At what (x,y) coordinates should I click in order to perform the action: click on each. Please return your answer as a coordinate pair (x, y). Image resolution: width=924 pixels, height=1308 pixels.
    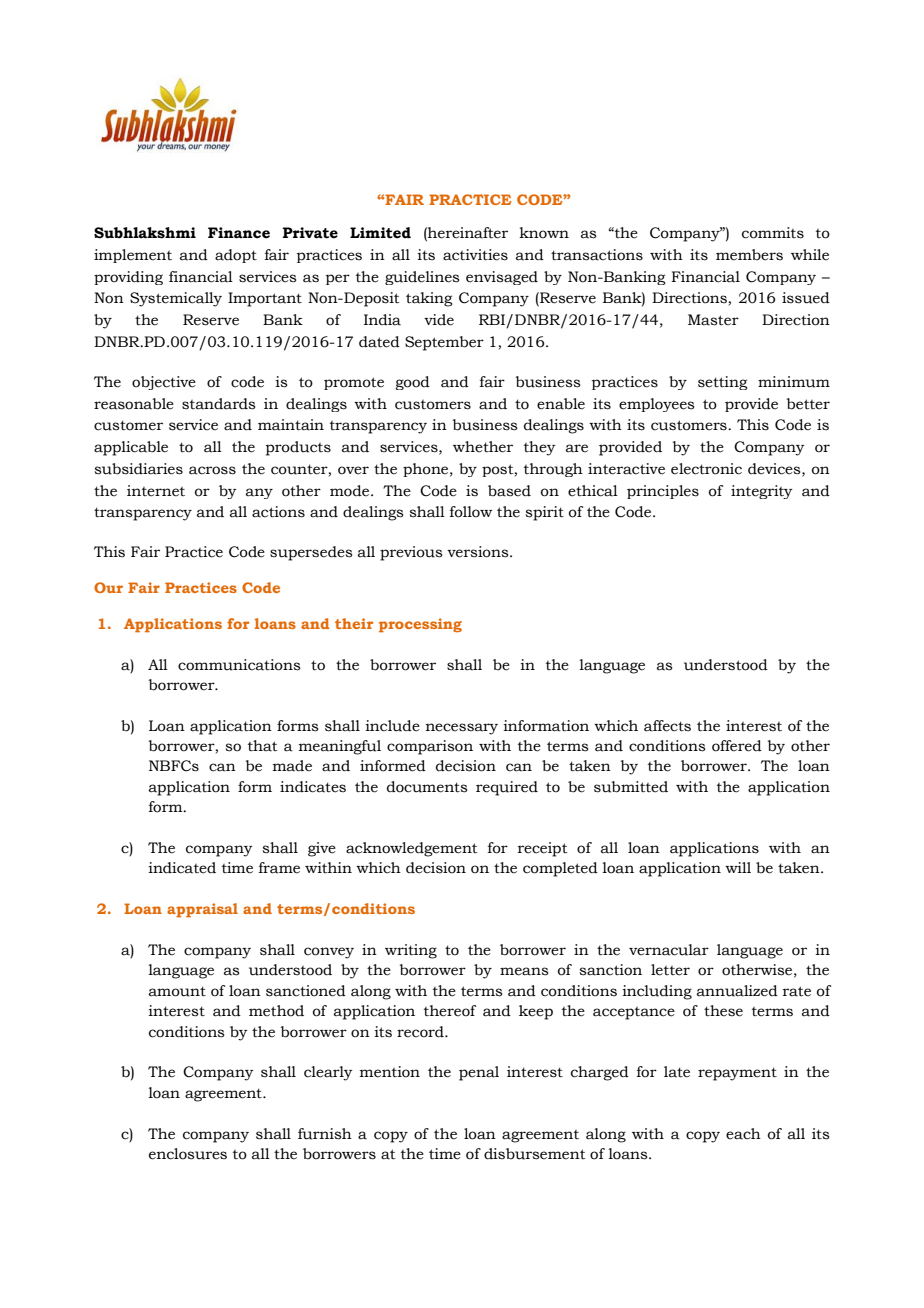
    Looking at the image, I should click on (743, 1134).
